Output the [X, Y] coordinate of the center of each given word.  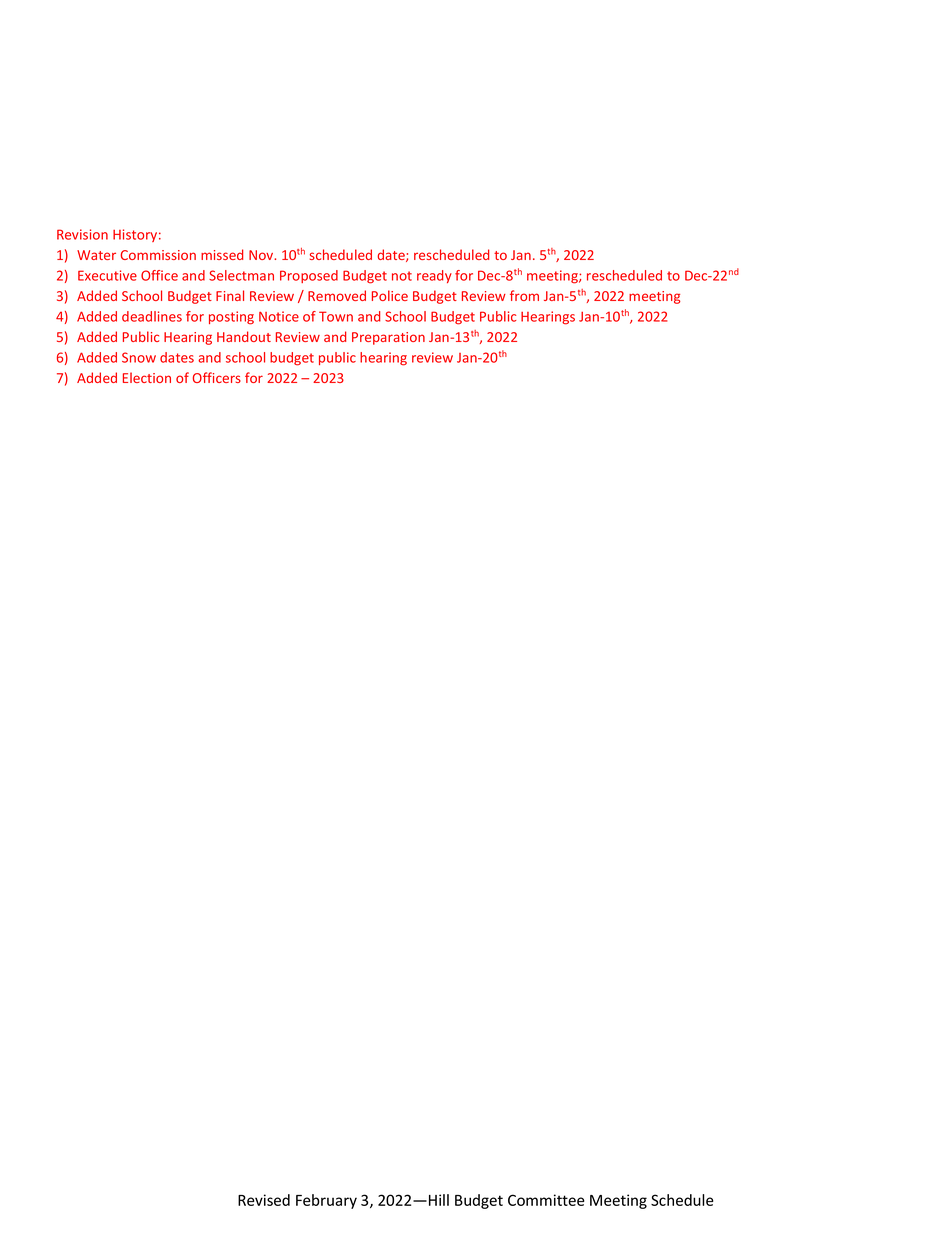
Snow [139, 357]
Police [390, 295]
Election [147, 377]
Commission [158, 255]
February [326, 1201]
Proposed [309, 276]
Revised [264, 1200]
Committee [546, 1200]
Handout [244, 336]
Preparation [388, 338]
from [524, 295]
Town [336, 316]
